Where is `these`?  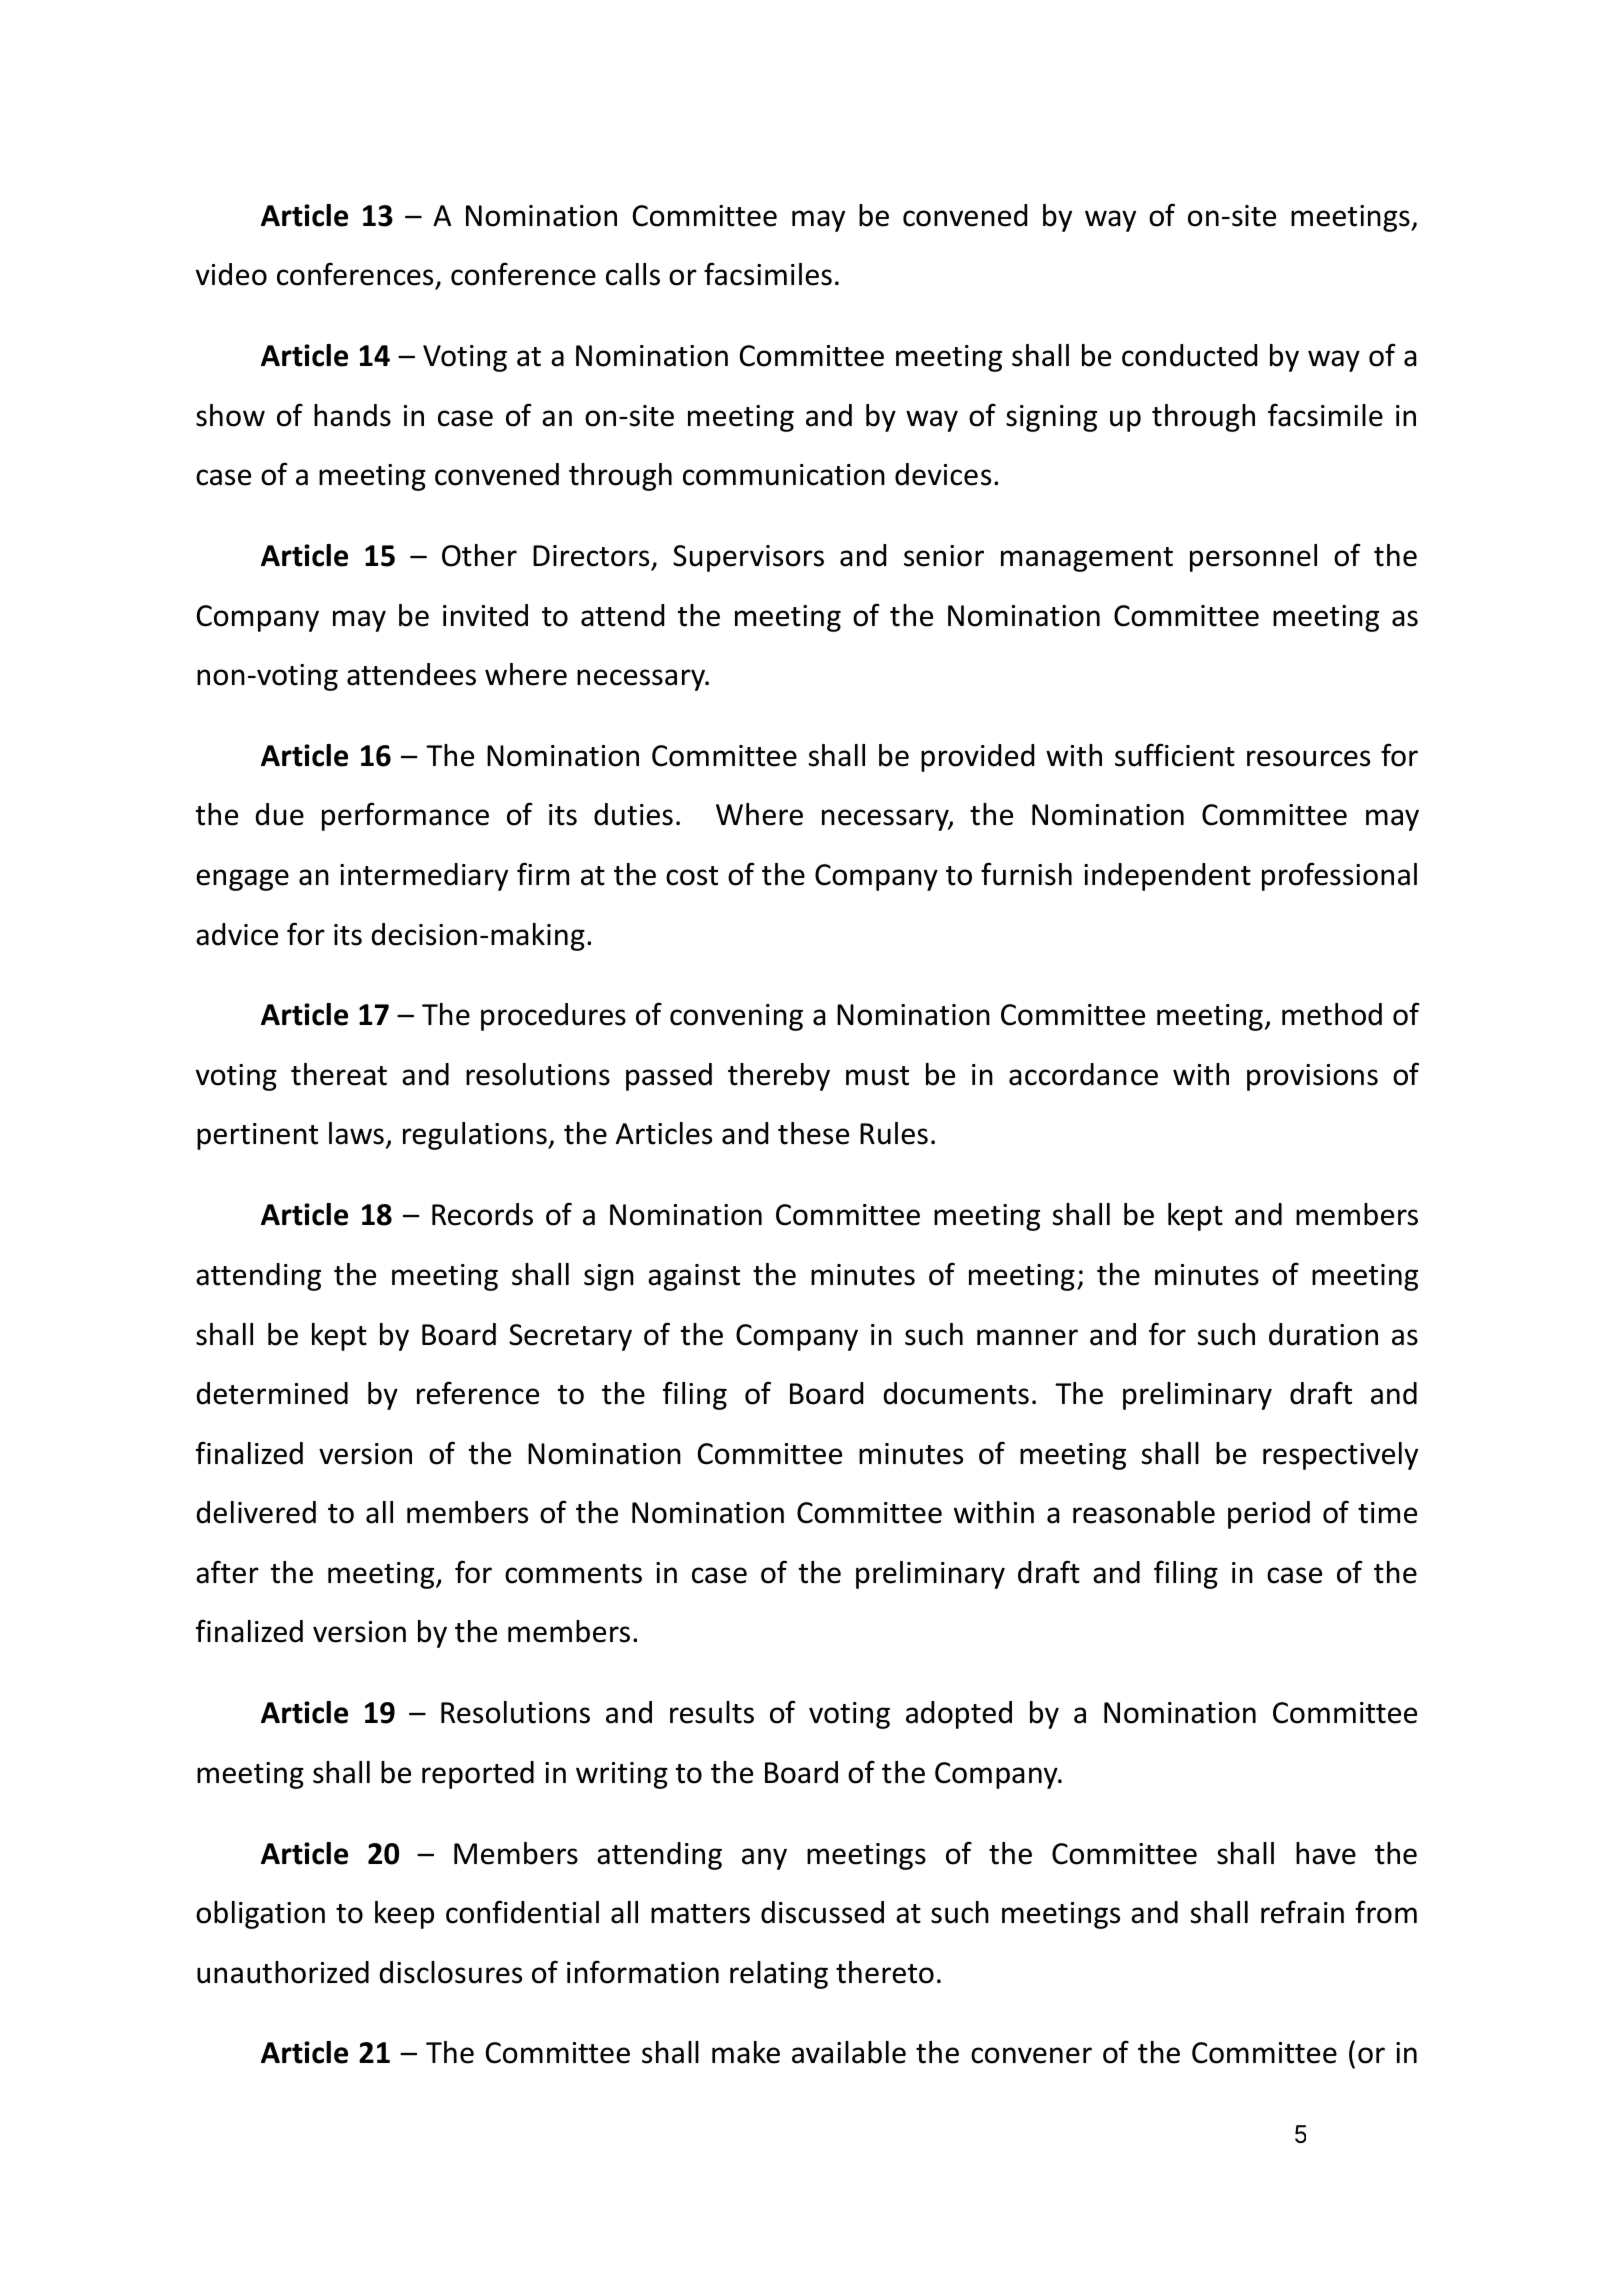
these is located at coordinates (813, 1133).
